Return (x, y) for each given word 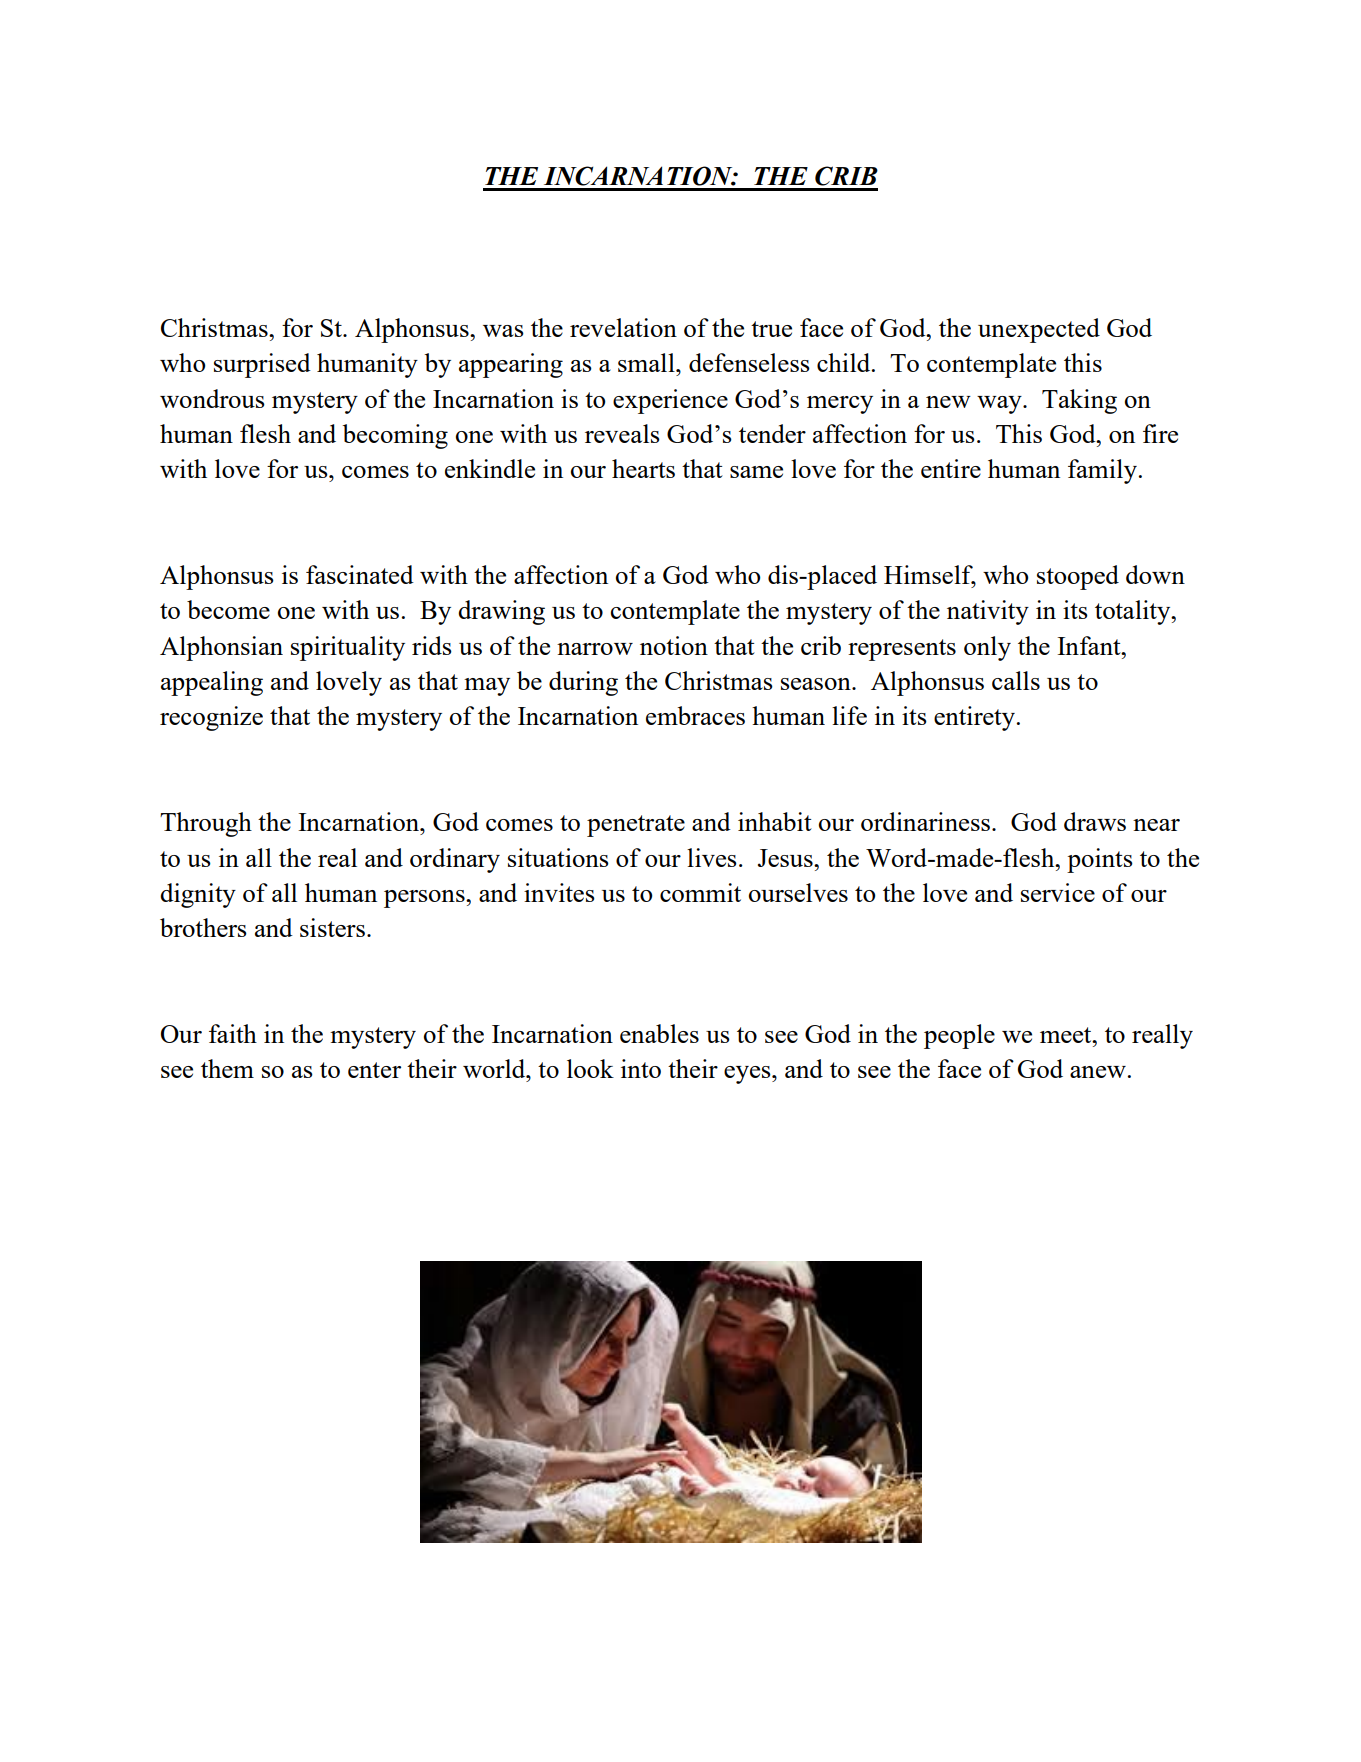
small (647, 362)
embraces (695, 715)
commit (700, 892)
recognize (211, 718)
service (1058, 892)
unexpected (1039, 330)
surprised (262, 365)
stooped (1078, 577)
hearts (643, 468)
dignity (198, 895)
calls (1016, 680)
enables (659, 1033)
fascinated (360, 574)
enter (374, 1070)
